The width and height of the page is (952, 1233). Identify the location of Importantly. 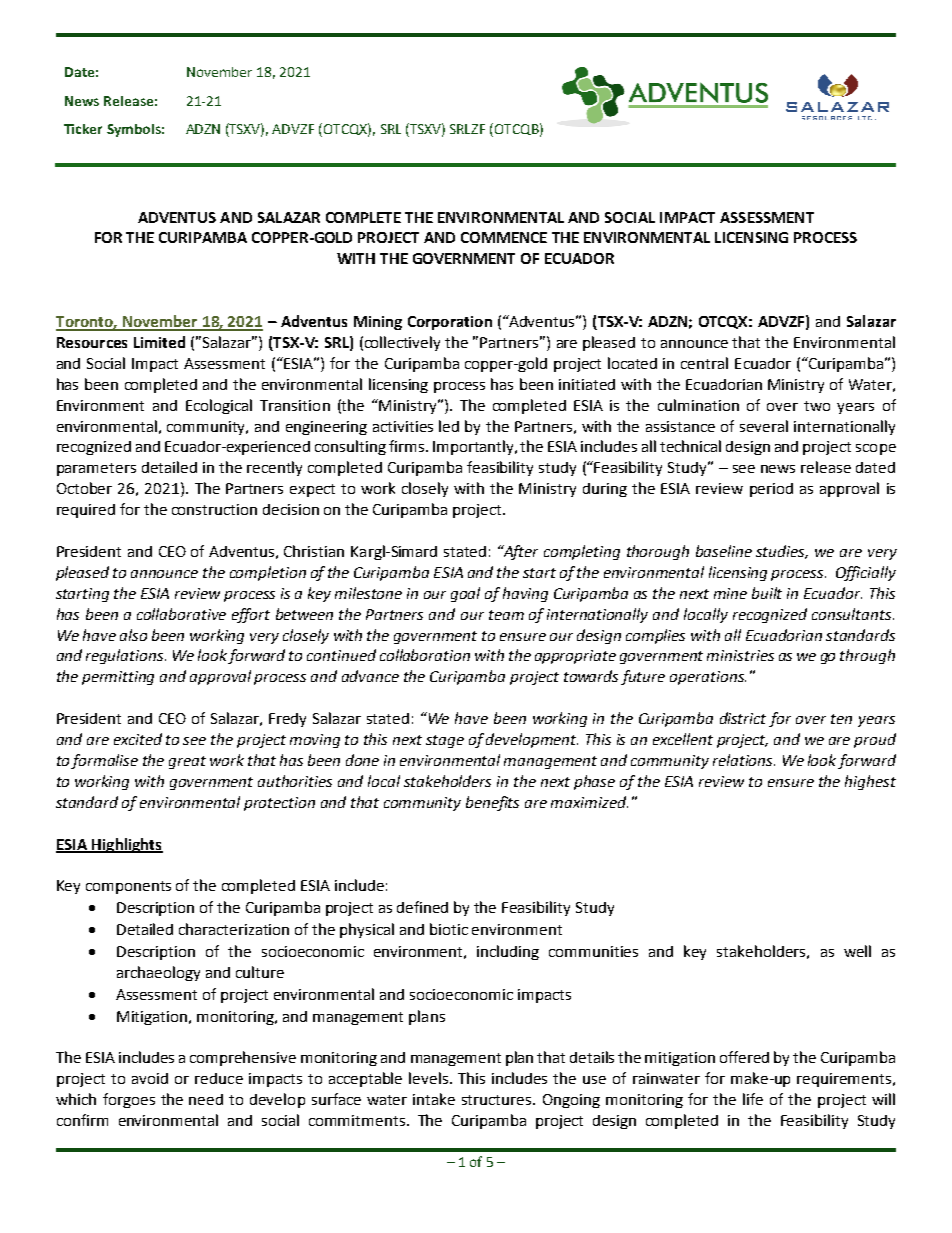
(474, 447).
